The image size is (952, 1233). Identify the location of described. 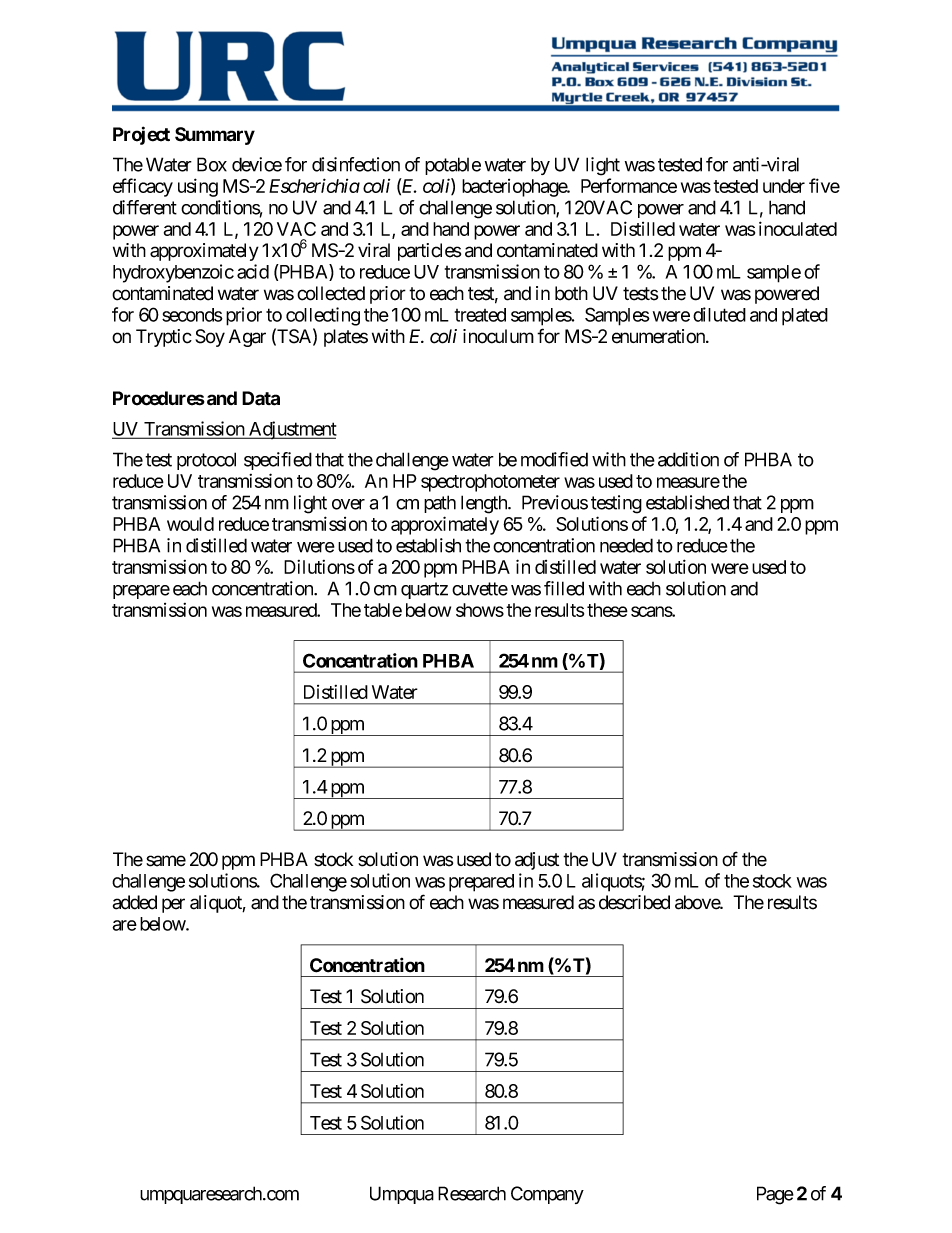
(634, 902).
